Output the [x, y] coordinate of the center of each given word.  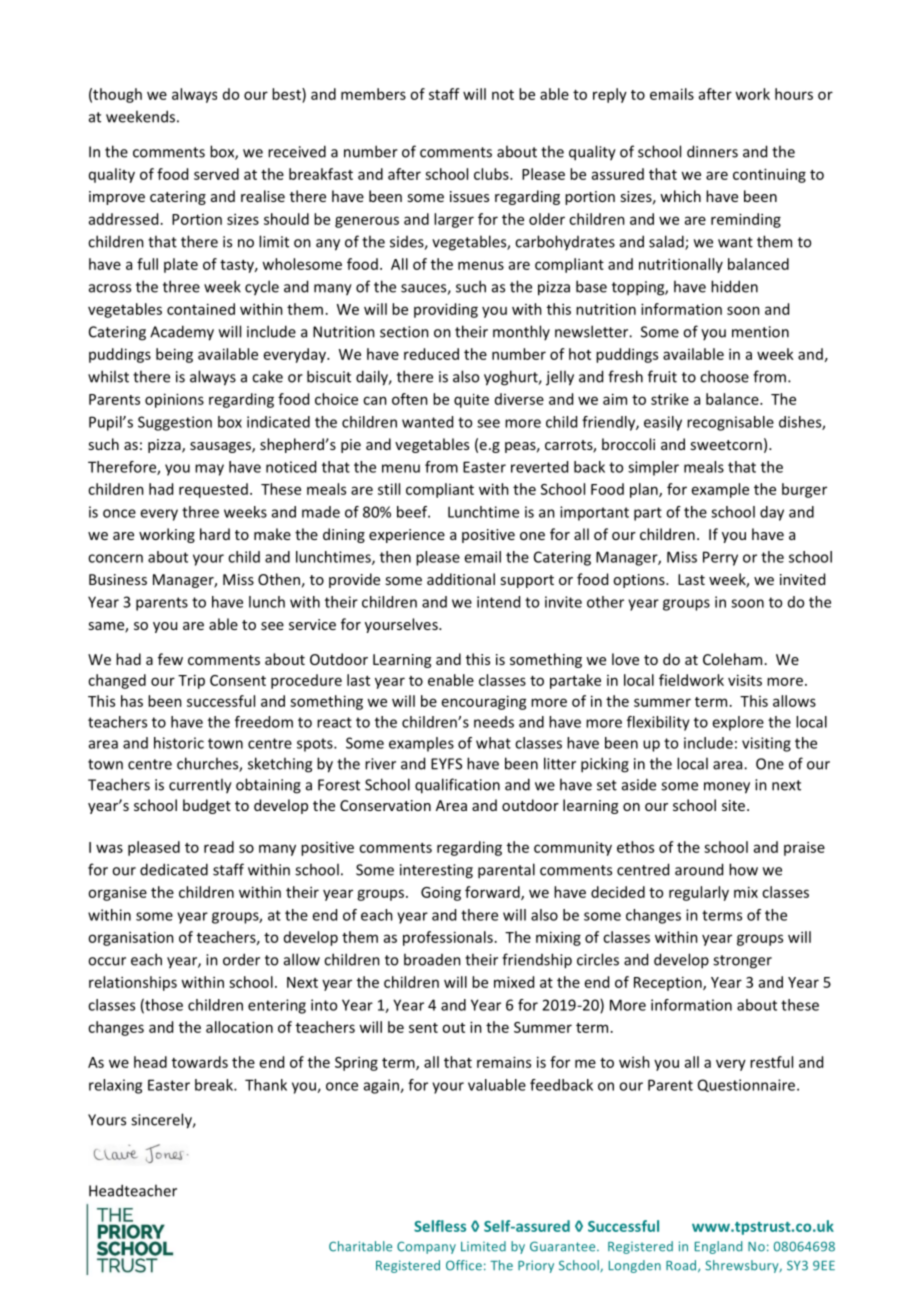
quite [471, 400]
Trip [191, 681]
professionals [448, 938]
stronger [742, 962]
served [216, 174]
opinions [174, 400]
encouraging [484, 702]
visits [745, 680]
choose [724, 376]
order [241, 959]
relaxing [115, 1086]
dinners [712, 151]
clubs [492, 174]
